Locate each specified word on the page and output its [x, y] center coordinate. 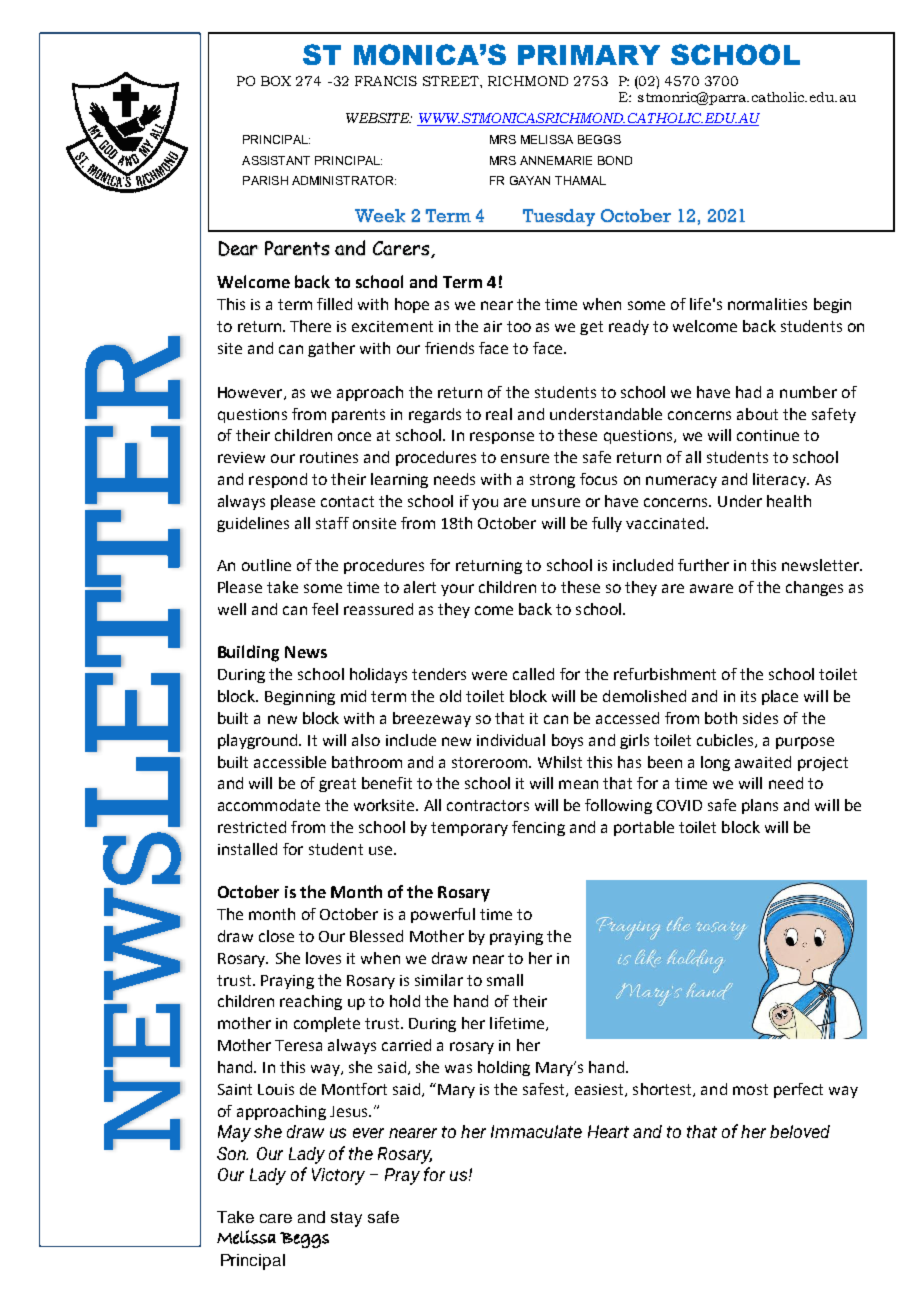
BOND [615, 160]
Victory [338, 1176]
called [533, 674]
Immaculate [536, 1131]
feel [325, 609]
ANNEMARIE [556, 160]
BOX [276, 81]
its [748, 696]
